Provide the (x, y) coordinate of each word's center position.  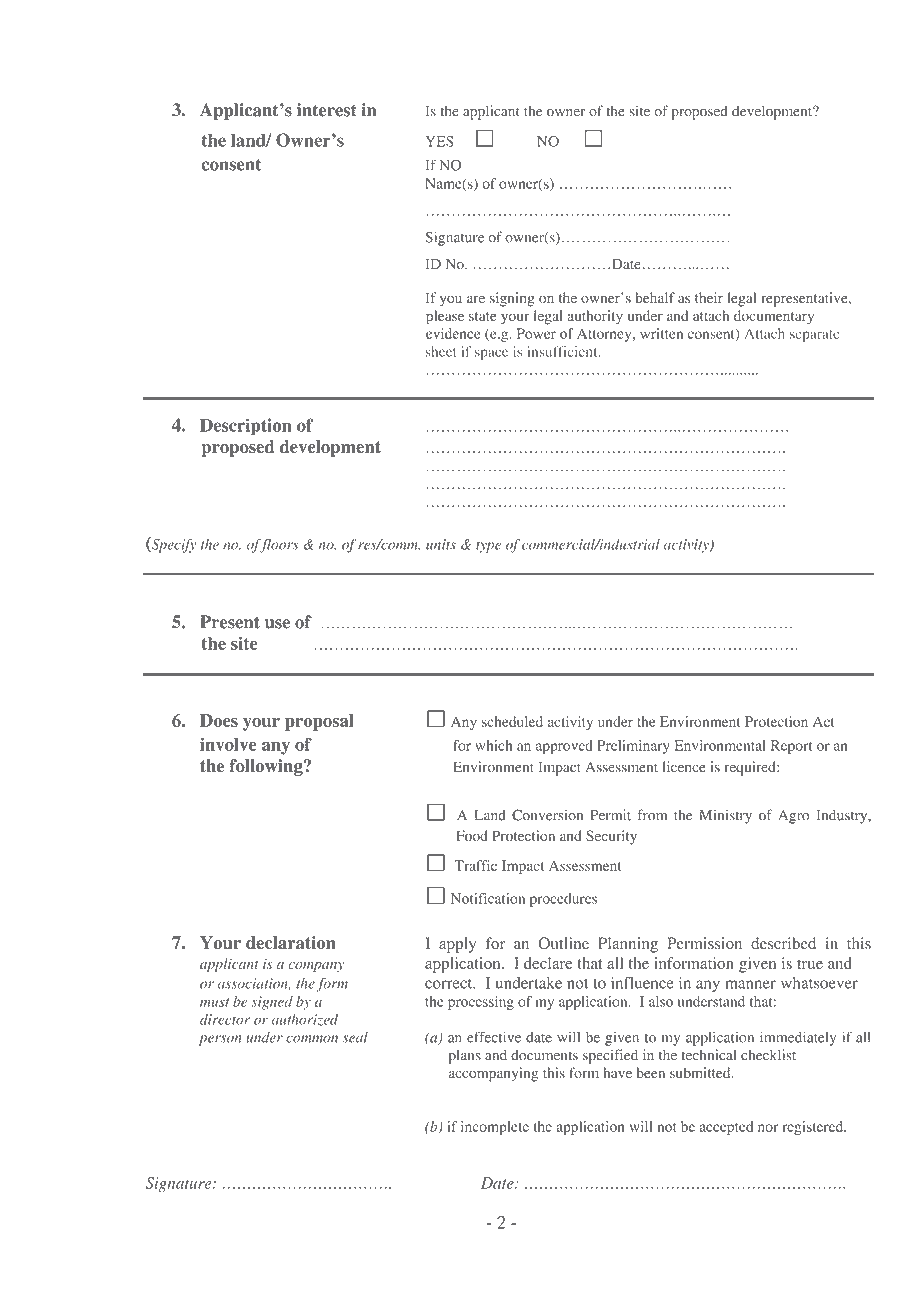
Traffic (475, 865)
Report (791, 747)
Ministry (726, 816)
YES (439, 141)
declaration (291, 943)
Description (246, 427)
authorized (304, 1020)
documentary (774, 317)
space (491, 354)
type (488, 547)
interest (327, 110)
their (709, 297)
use (277, 624)
